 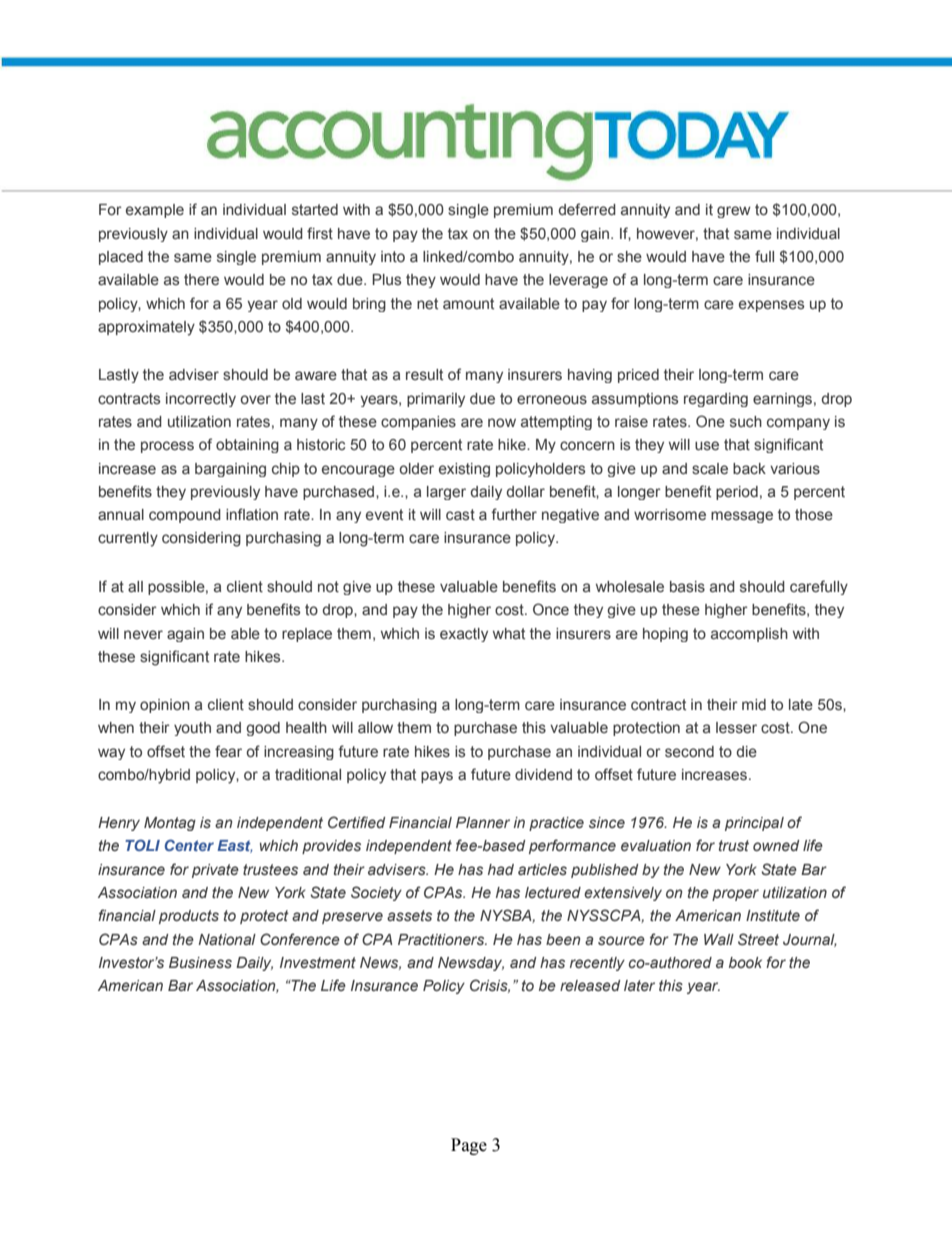 I want to click on Page, so click(x=469, y=1146).
